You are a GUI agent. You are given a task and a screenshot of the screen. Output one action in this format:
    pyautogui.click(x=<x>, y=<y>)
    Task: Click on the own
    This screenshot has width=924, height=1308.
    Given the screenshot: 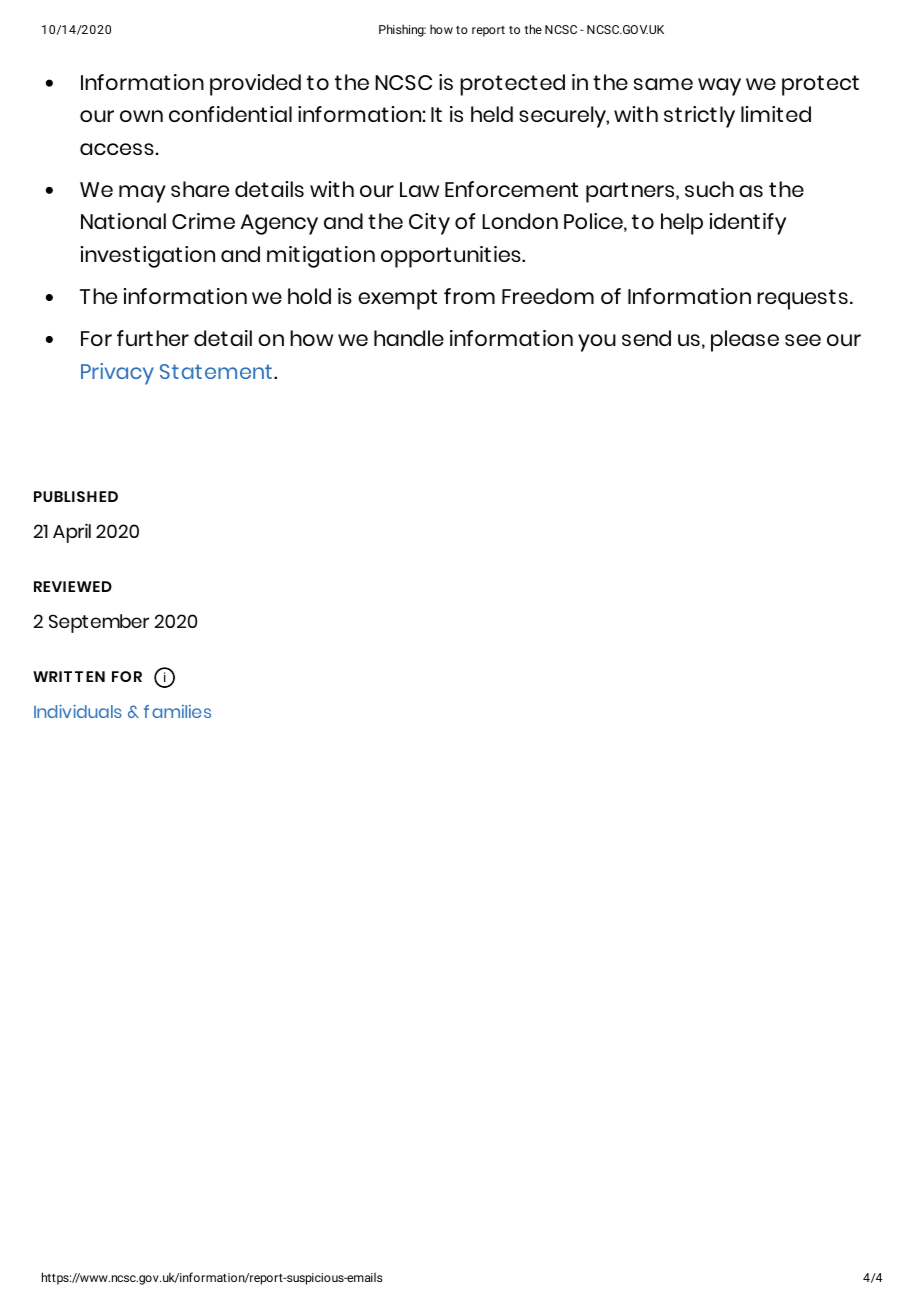 What is the action you would take?
    pyautogui.click(x=141, y=116)
